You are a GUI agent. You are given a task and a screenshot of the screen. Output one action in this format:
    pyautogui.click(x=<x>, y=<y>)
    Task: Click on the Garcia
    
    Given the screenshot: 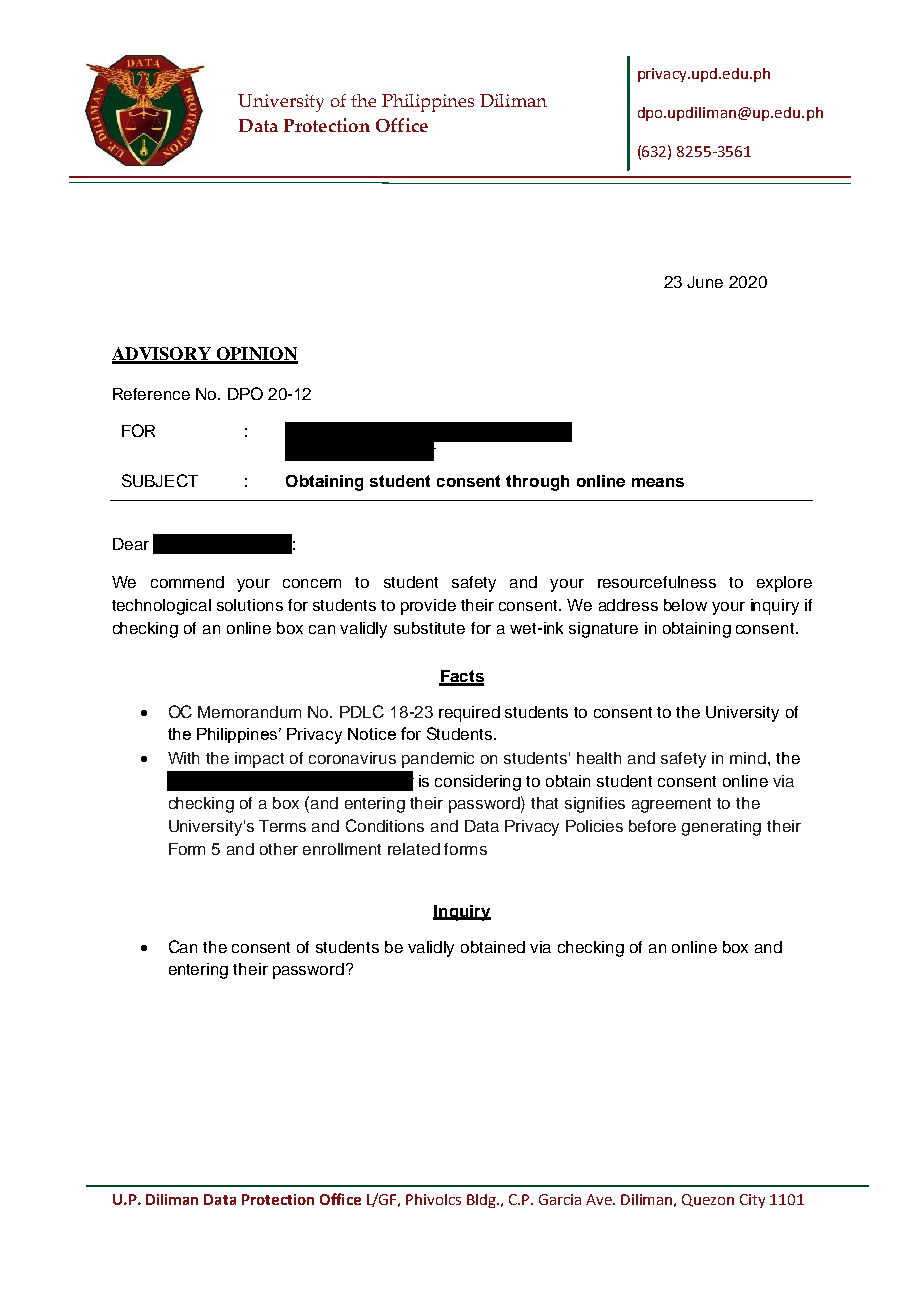 What is the action you would take?
    pyautogui.click(x=560, y=1199)
